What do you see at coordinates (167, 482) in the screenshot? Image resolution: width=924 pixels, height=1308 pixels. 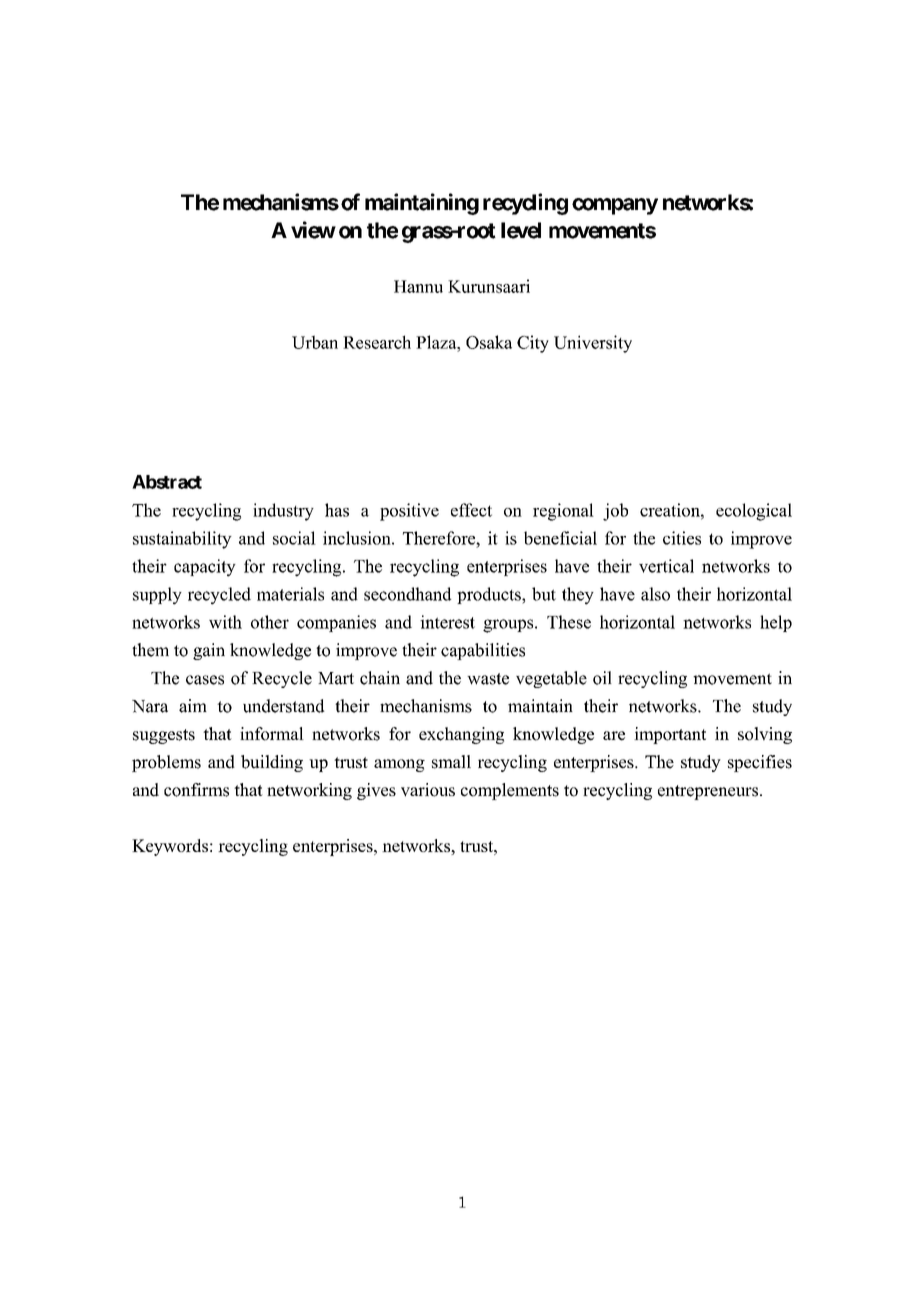 I see `Abstract` at bounding box center [167, 482].
